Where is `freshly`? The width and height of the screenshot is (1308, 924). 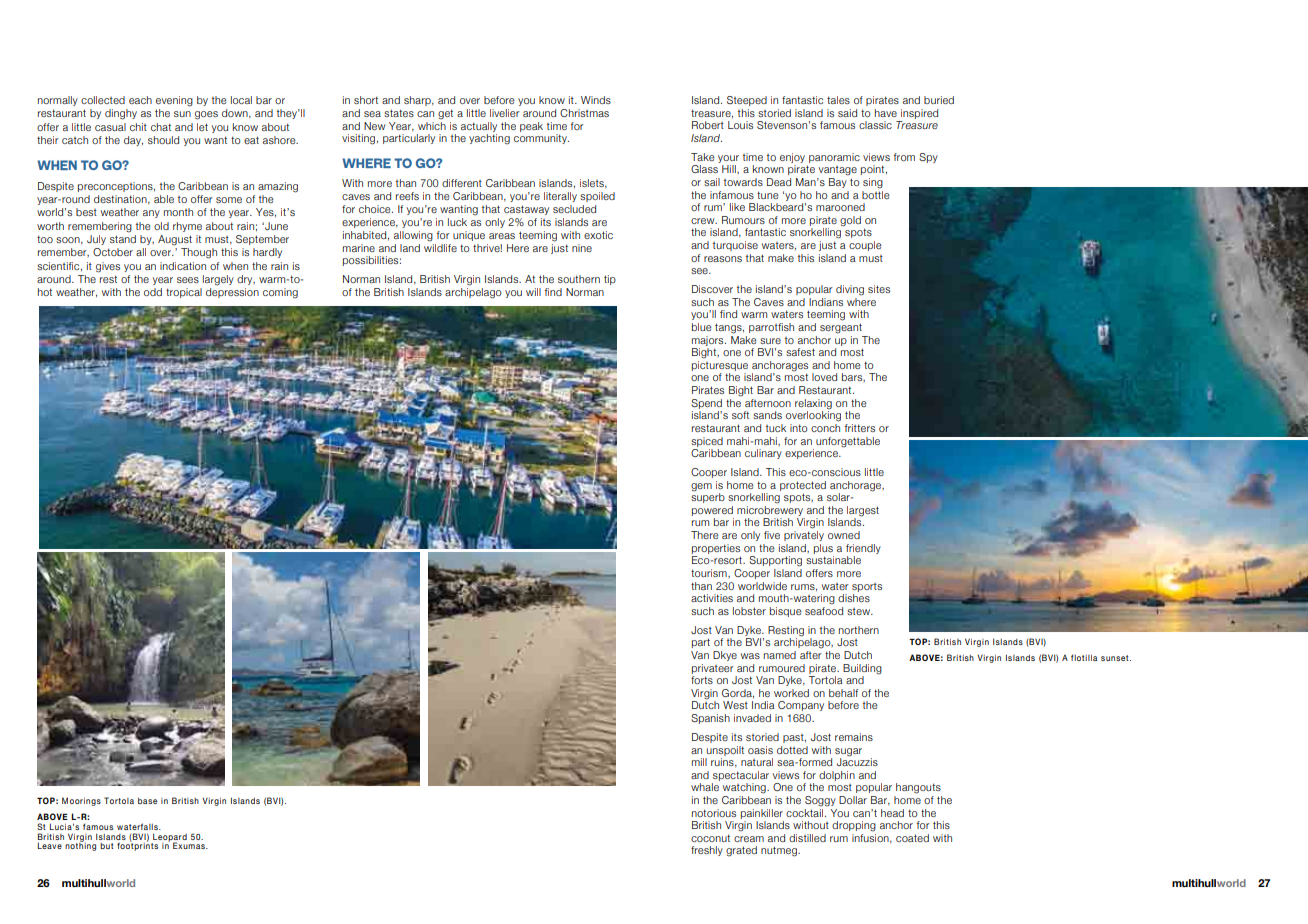 freshly is located at coordinates (707, 851).
